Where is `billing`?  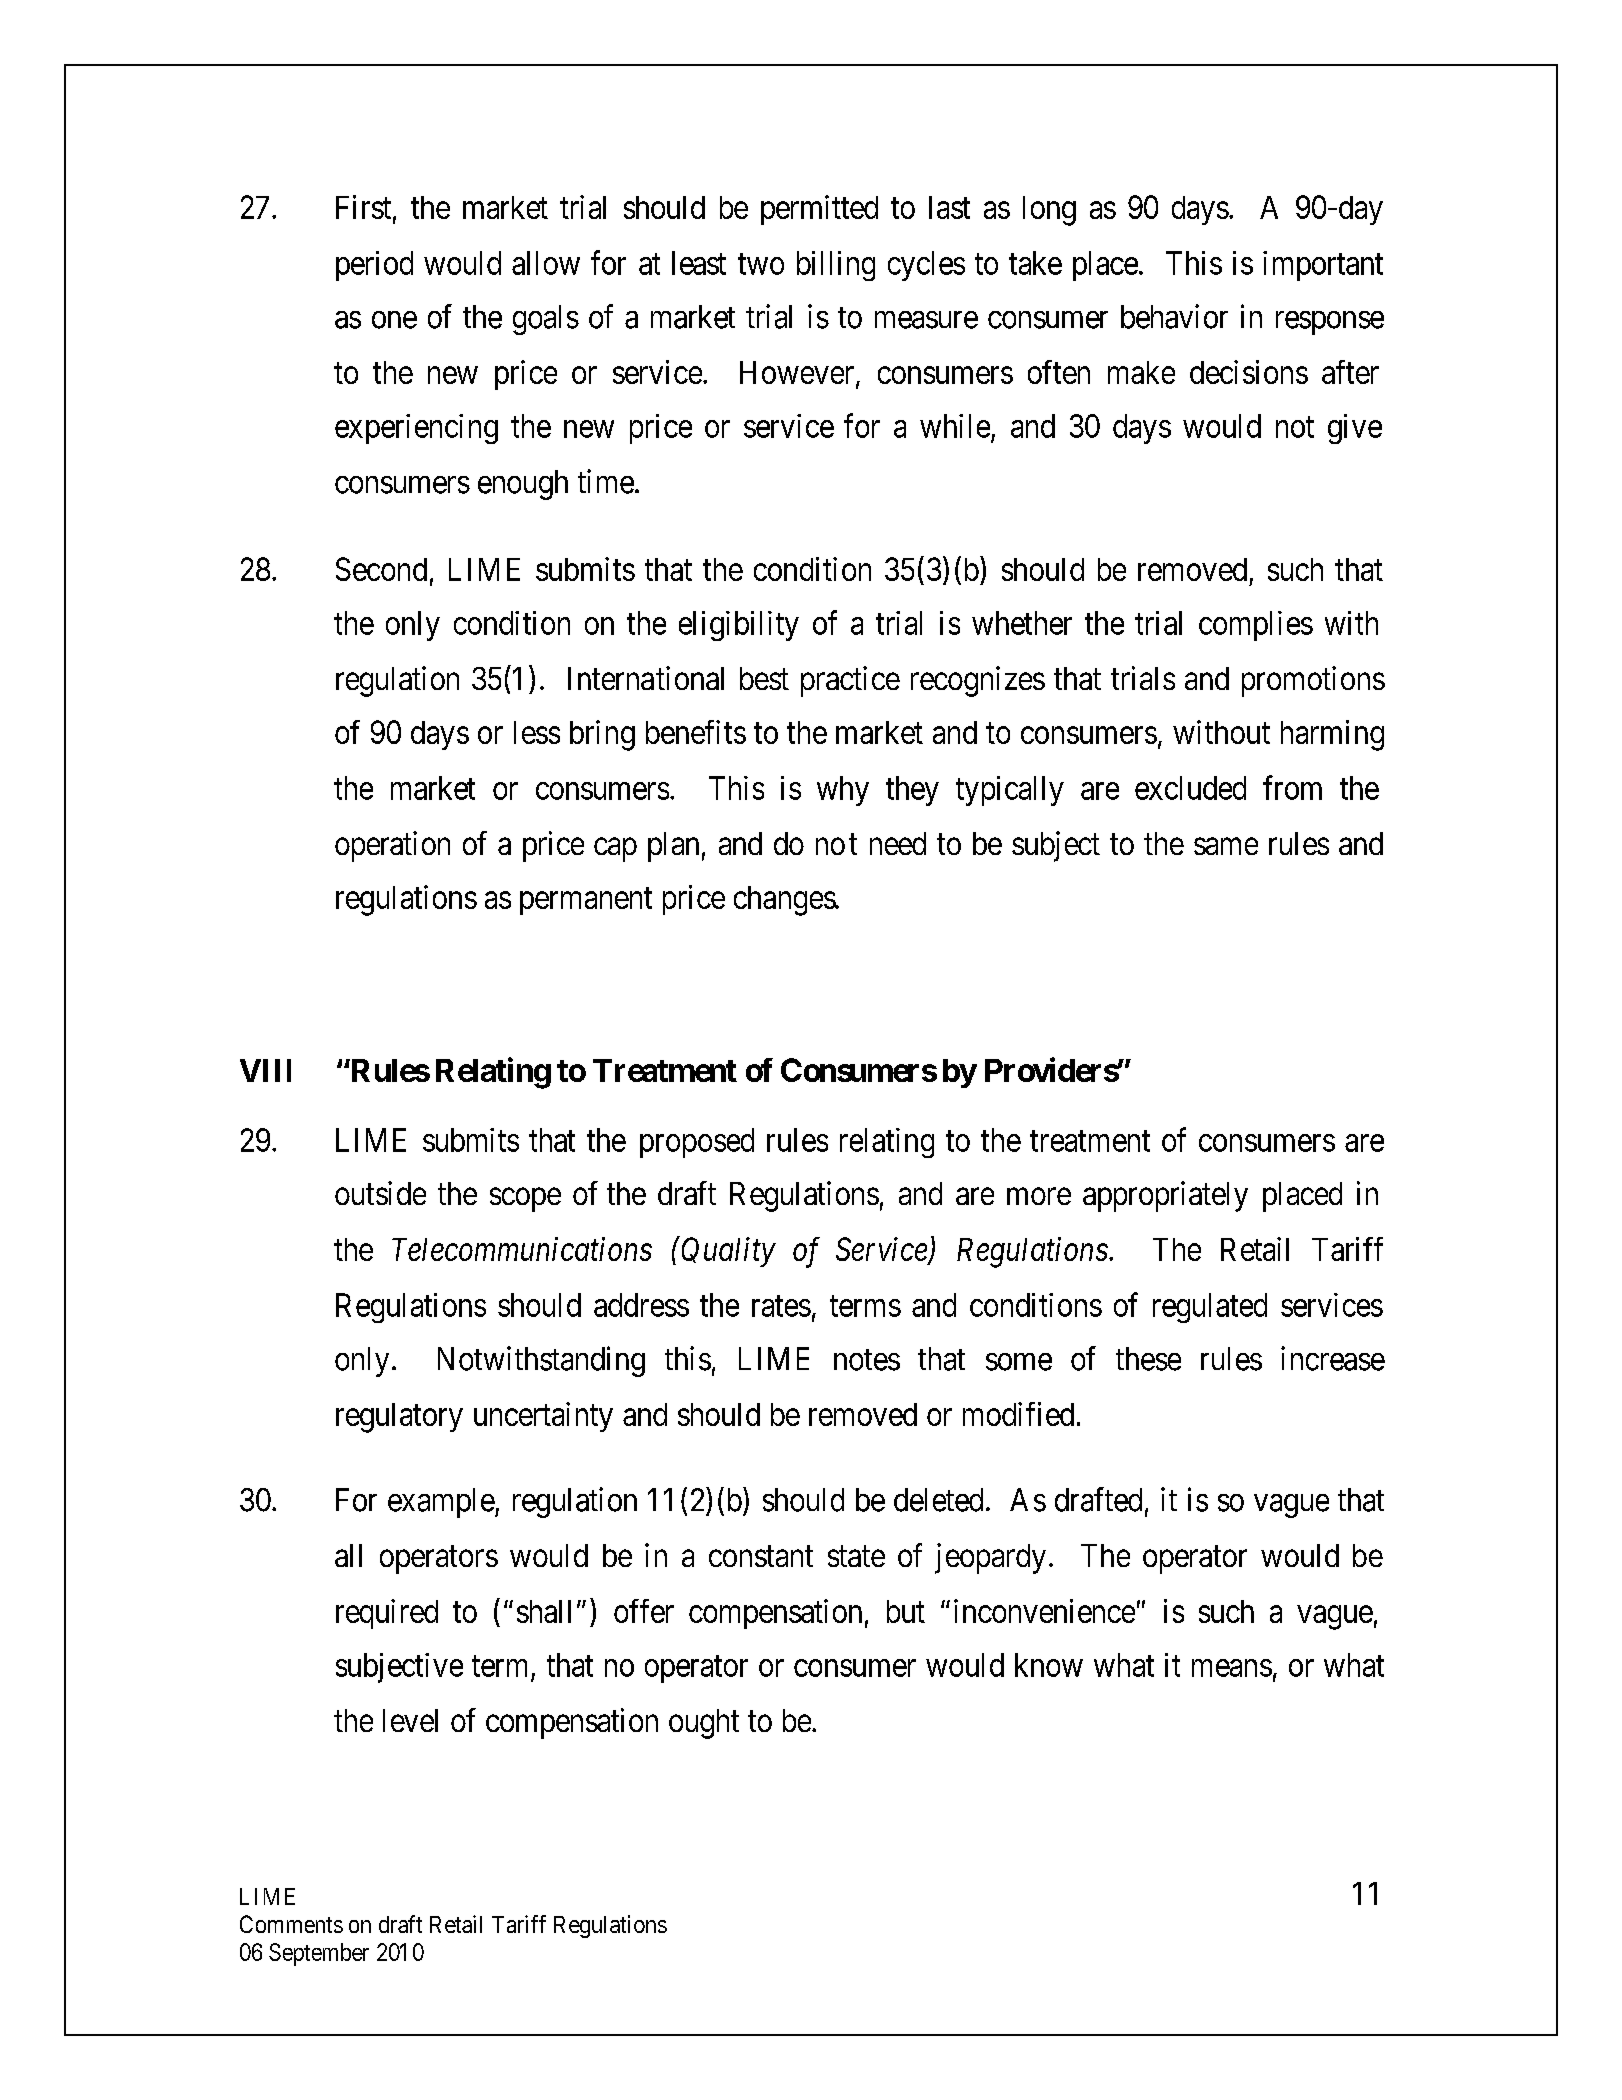
billing is located at coordinates (836, 266).
